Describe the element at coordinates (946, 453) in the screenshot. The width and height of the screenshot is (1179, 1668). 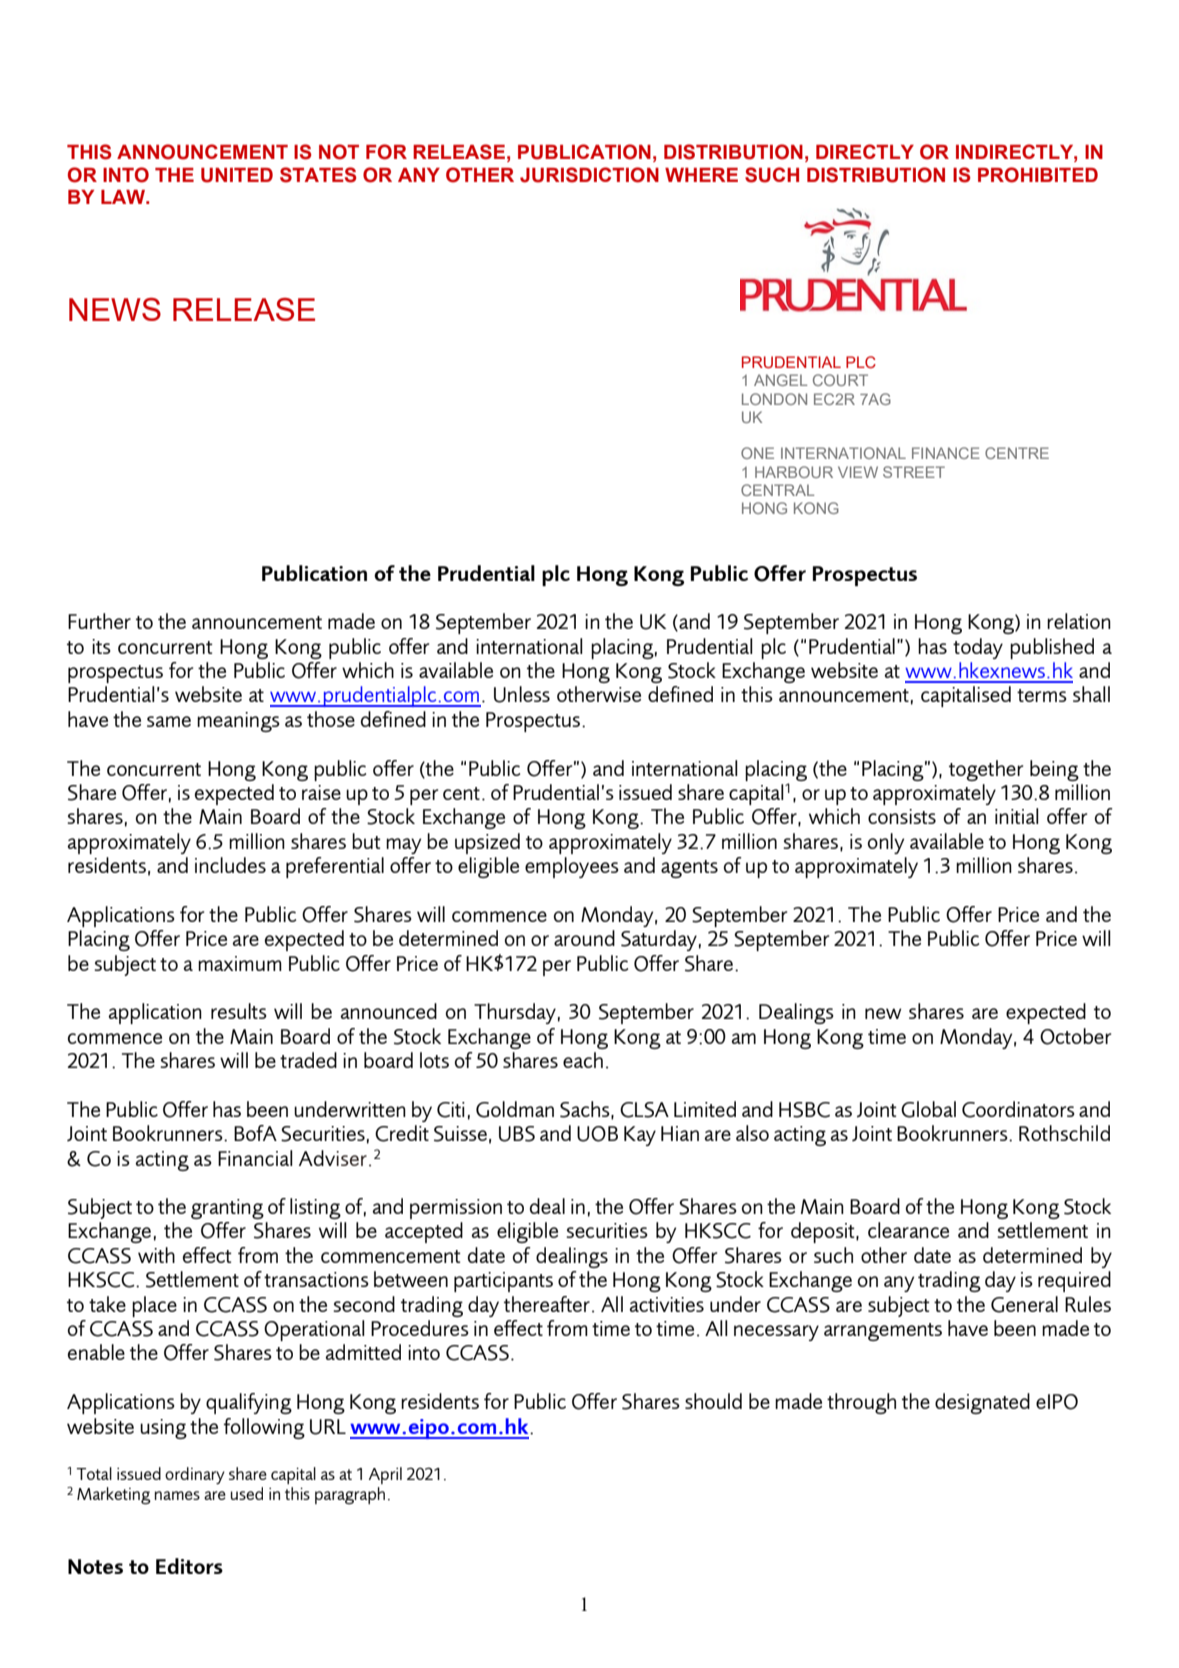
I see `FINANCE` at that location.
